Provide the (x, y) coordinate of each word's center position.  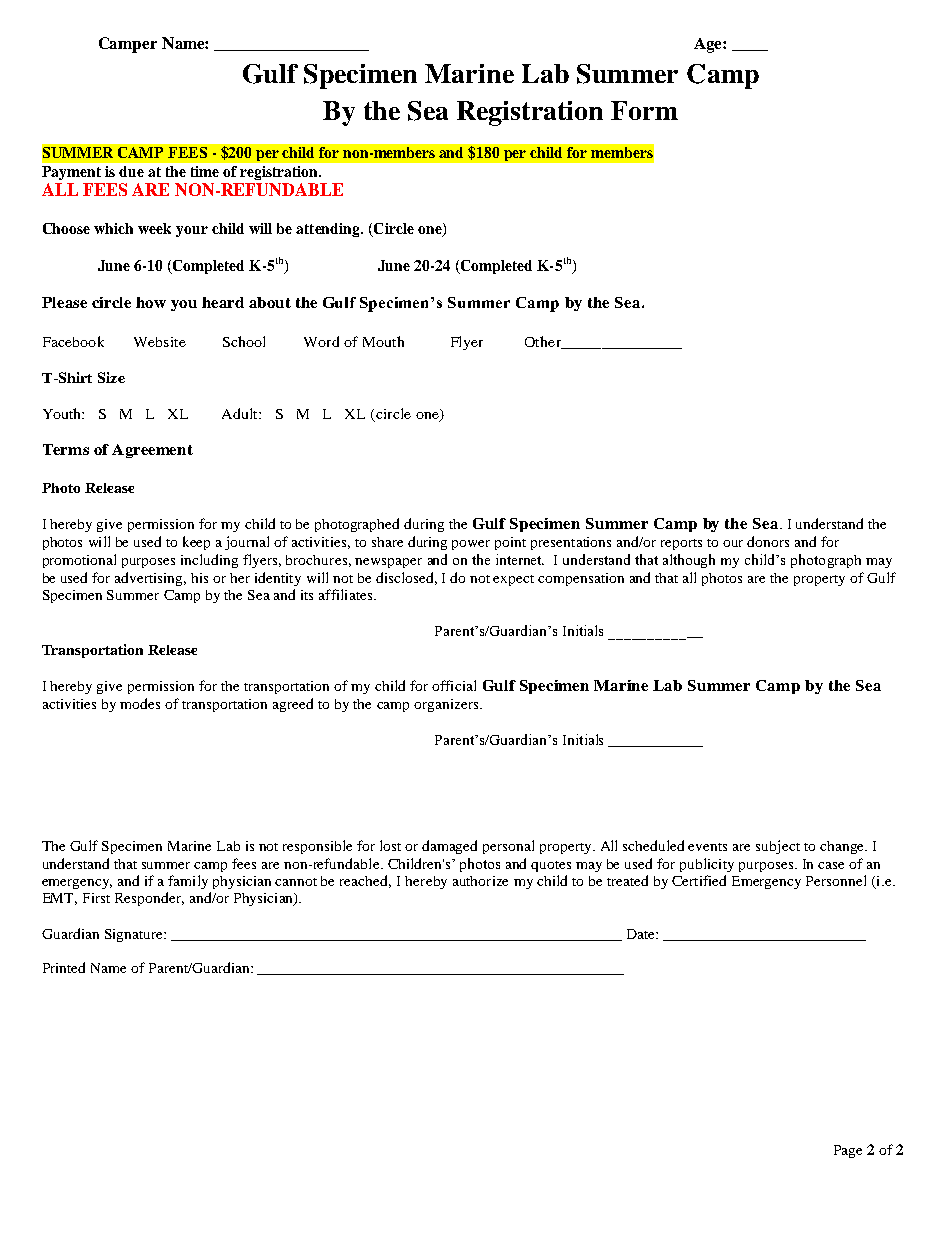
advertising (150, 579)
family (188, 882)
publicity (707, 865)
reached (365, 881)
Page (848, 1151)
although (689, 561)
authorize (480, 881)
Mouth (383, 341)
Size (111, 377)
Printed (64, 967)
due (131, 171)
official (454, 685)
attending (329, 230)
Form (644, 110)
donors (768, 541)
